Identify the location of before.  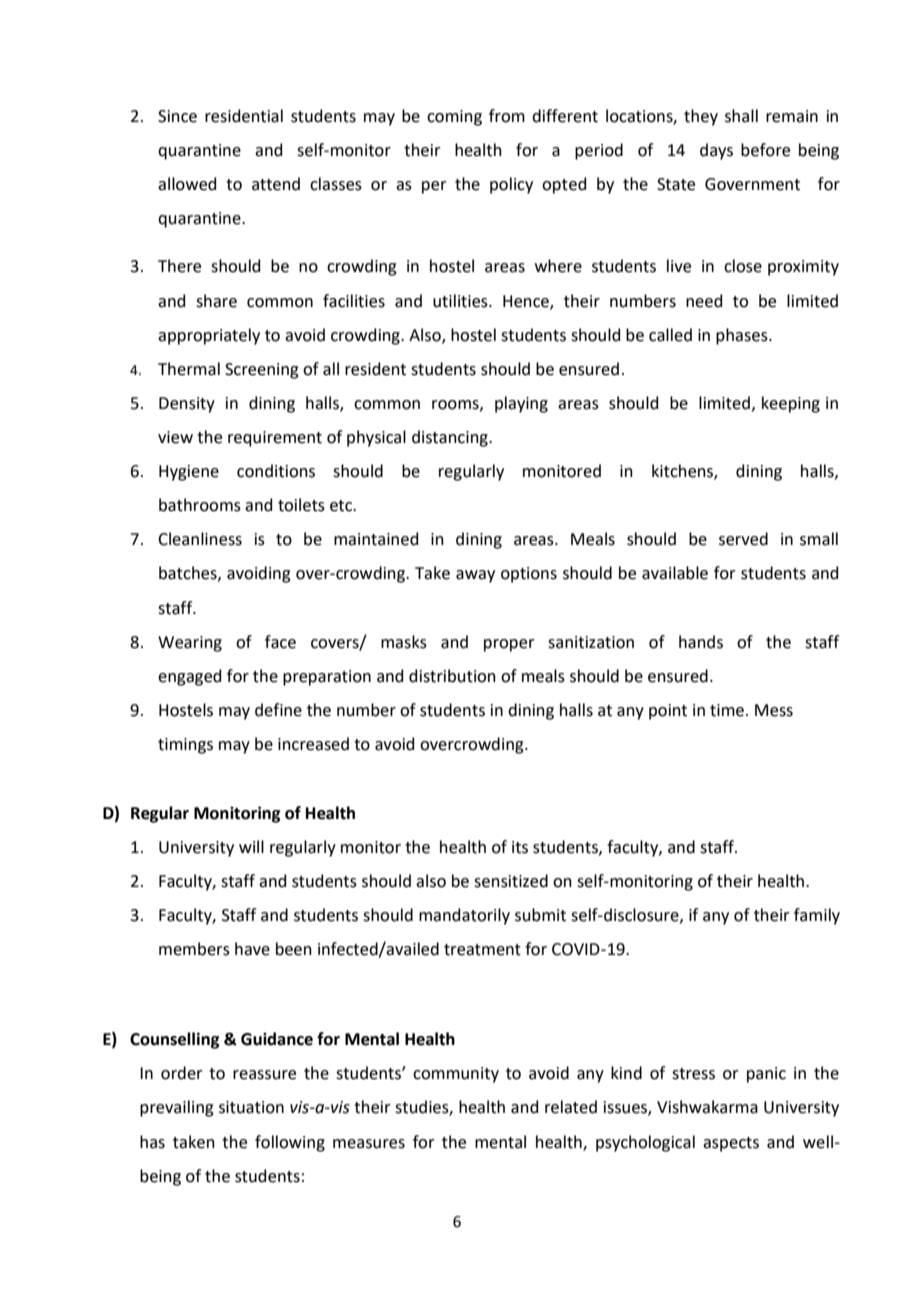
(765, 150).
